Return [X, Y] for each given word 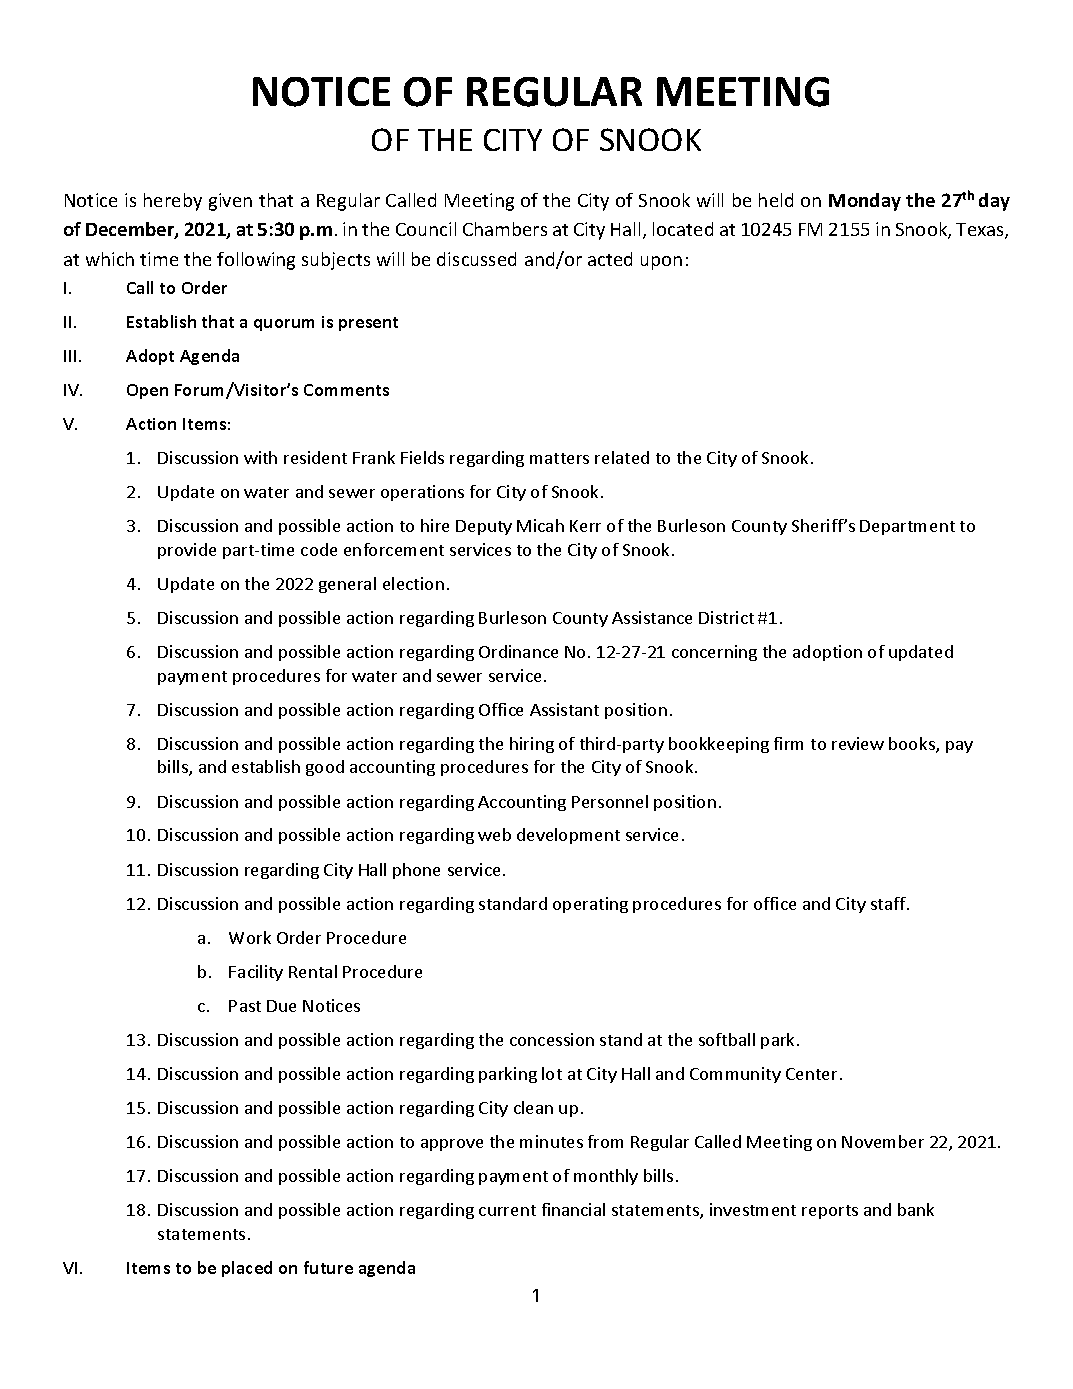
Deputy [484, 527]
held [776, 200]
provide [187, 551]
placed [247, 1269]
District [726, 617]
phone [416, 871]
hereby [173, 202]
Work [250, 937]
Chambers [505, 229]
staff [889, 903]
